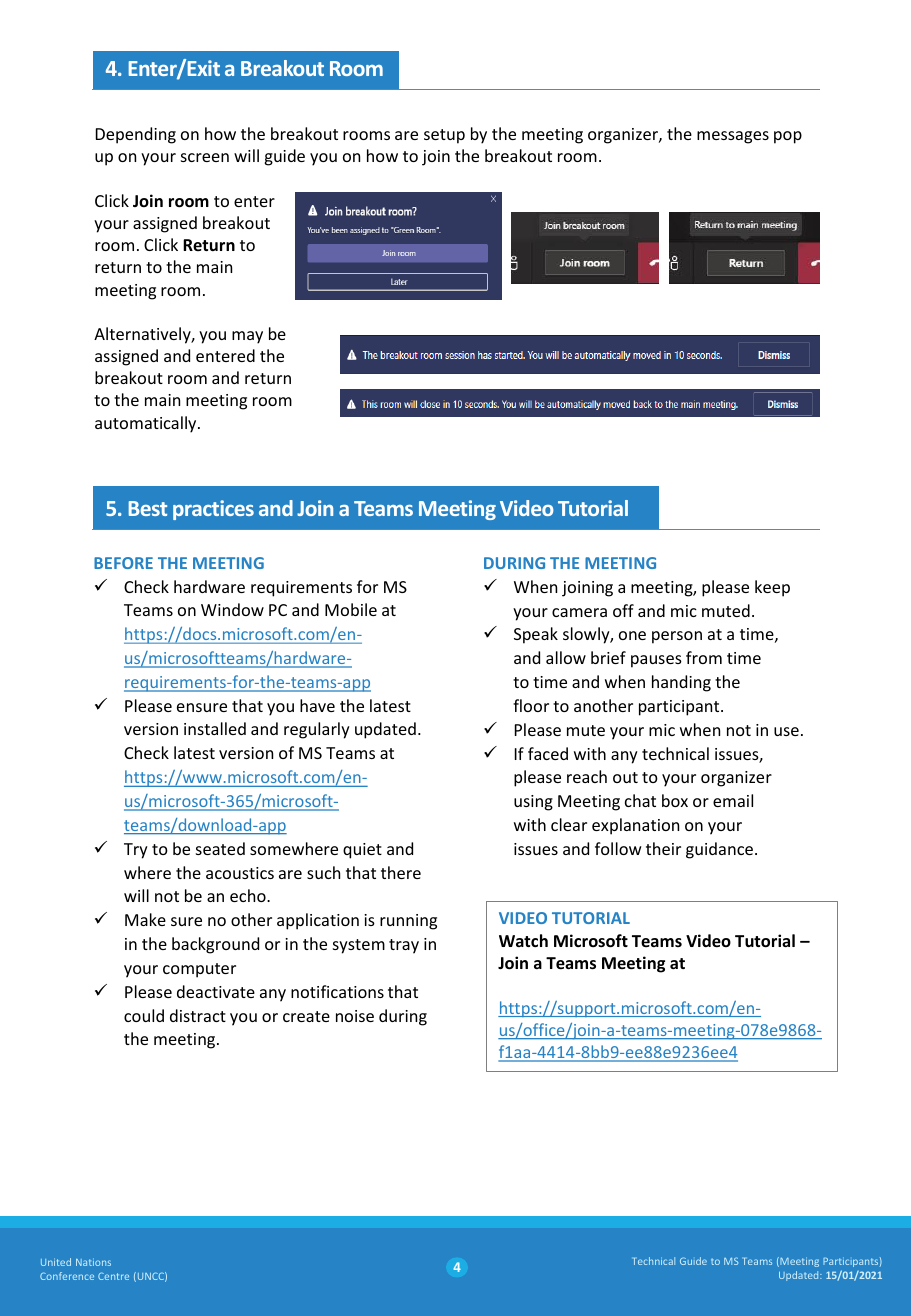 The image size is (911, 1316). What do you see at coordinates (355, 1016) in the page?
I see `noise` at bounding box center [355, 1016].
